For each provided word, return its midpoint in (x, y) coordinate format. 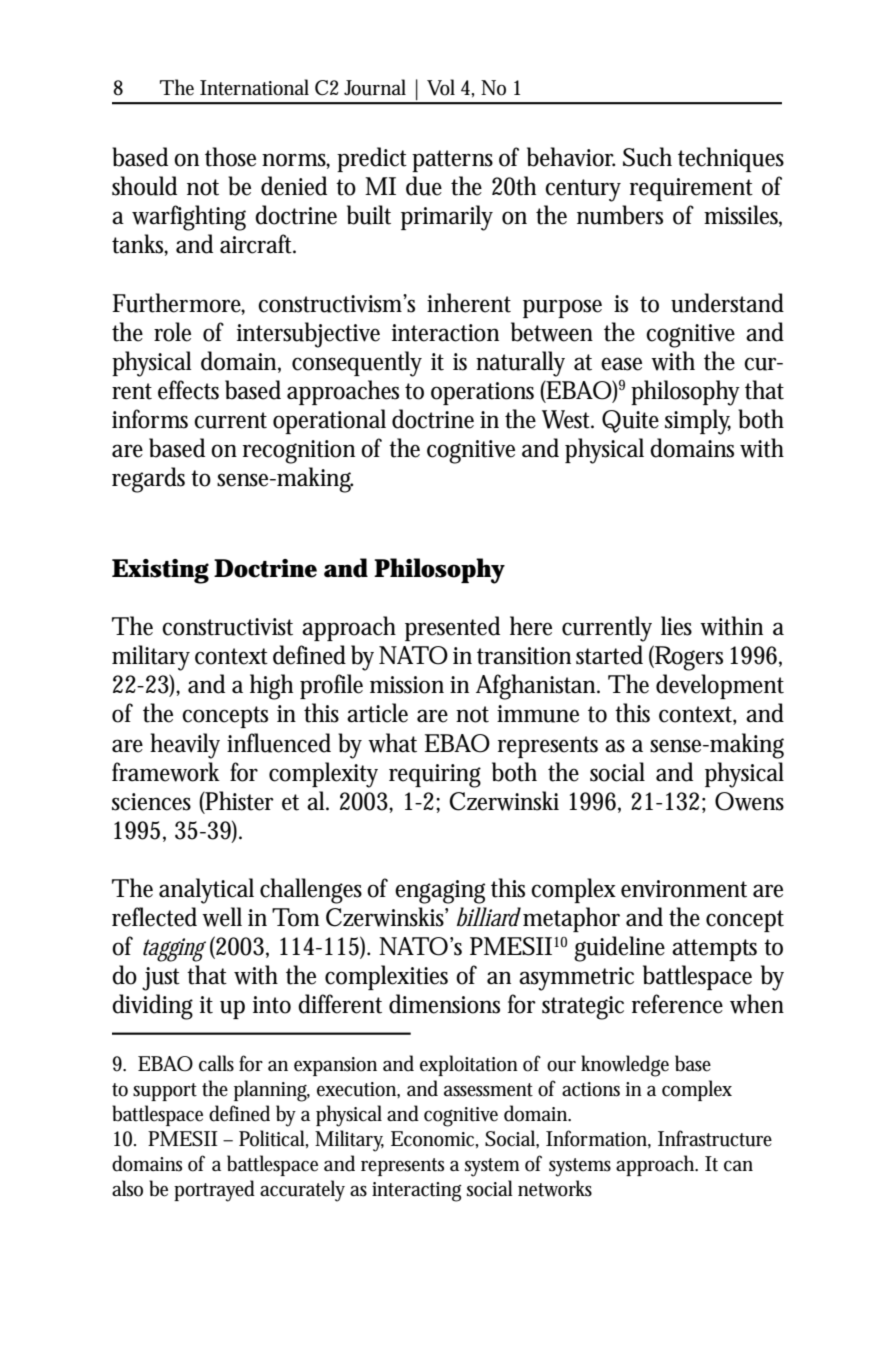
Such (647, 157)
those (230, 157)
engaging (440, 892)
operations (482, 393)
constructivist (227, 627)
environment (684, 889)
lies (676, 626)
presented (452, 628)
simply (698, 422)
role (172, 332)
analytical (206, 891)
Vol (441, 87)
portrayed (214, 1191)
